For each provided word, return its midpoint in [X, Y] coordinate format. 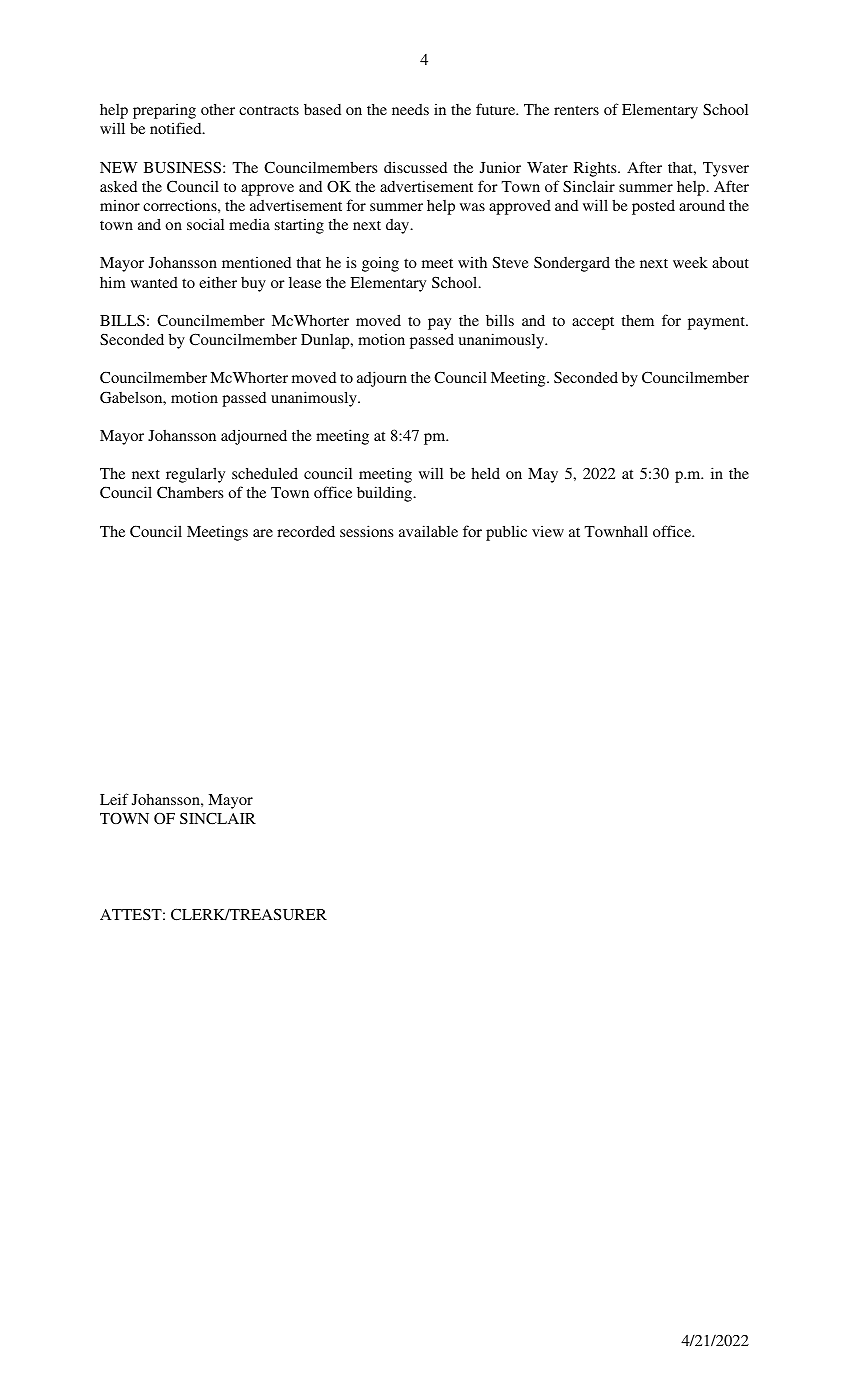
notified [177, 128]
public [506, 533]
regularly [195, 475]
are [263, 533]
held [485, 473]
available [428, 531]
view [548, 531]
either [218, 282]
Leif [114, 799]
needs [410, 109]
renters [576, 110]
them [637, 320]
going [380, 264]
